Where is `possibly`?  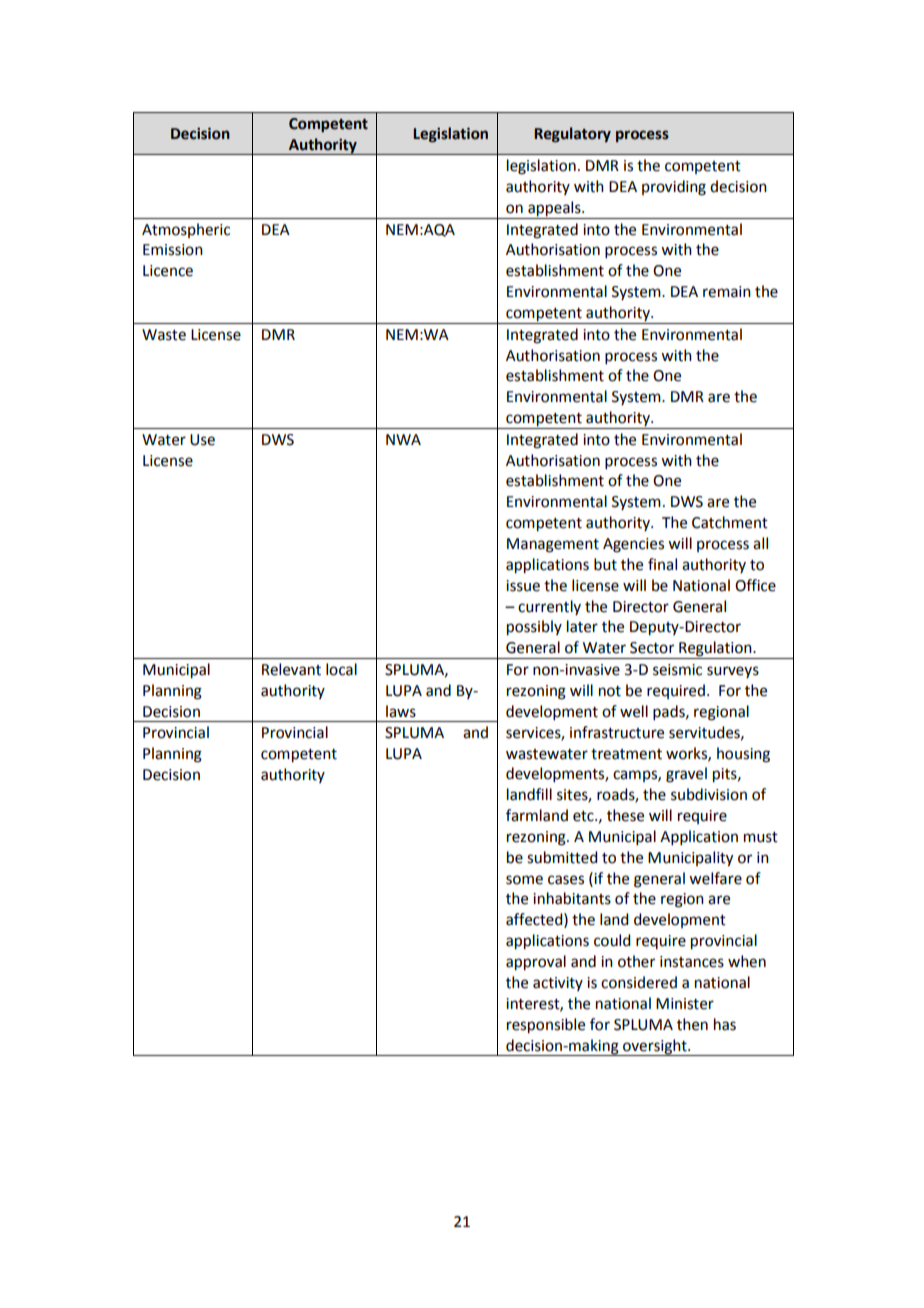 possibly is located at coordinates (534, 628).
